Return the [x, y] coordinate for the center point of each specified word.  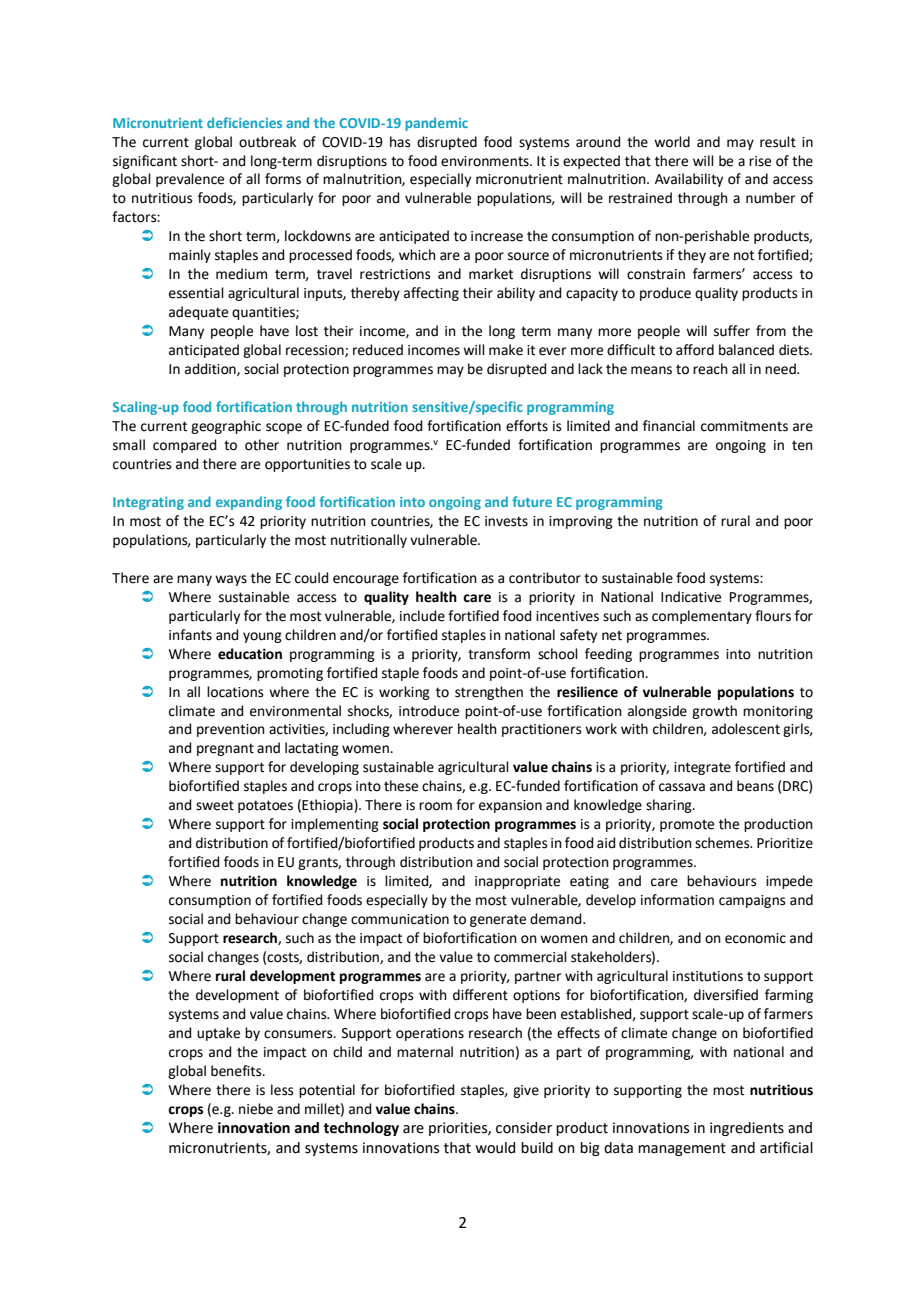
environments [486, 161]
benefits [237, 1071]
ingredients [747, 1129]
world [672, 142]
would [495, 1148]
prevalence [190, 180]
